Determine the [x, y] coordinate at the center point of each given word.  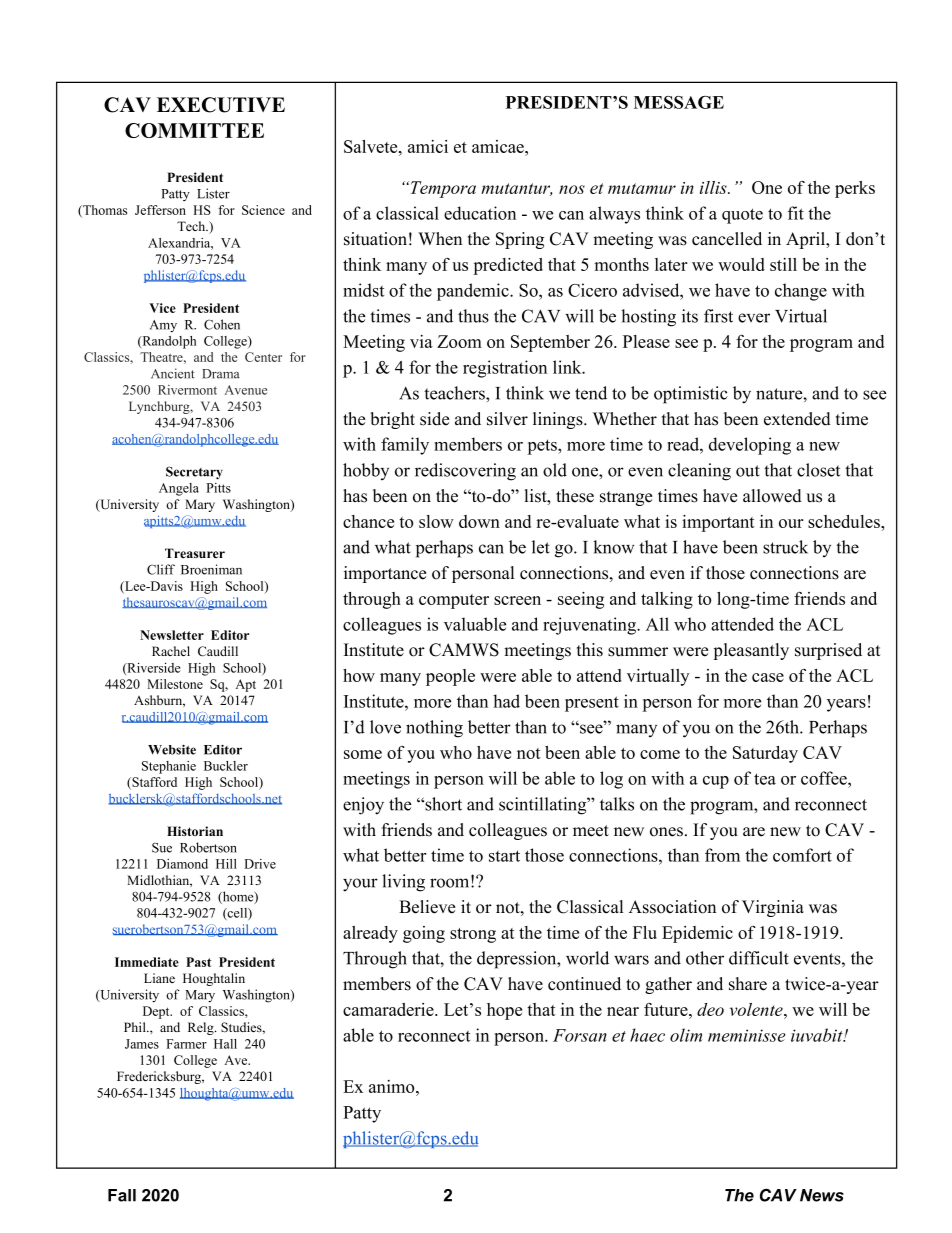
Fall [122, 1195]
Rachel [171, 651]
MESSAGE [679, 102]
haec [647, 1035]
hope [504, 1011]
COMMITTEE [194, 130]
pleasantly [751, 651]
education [480, 213]
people [450, 677]
